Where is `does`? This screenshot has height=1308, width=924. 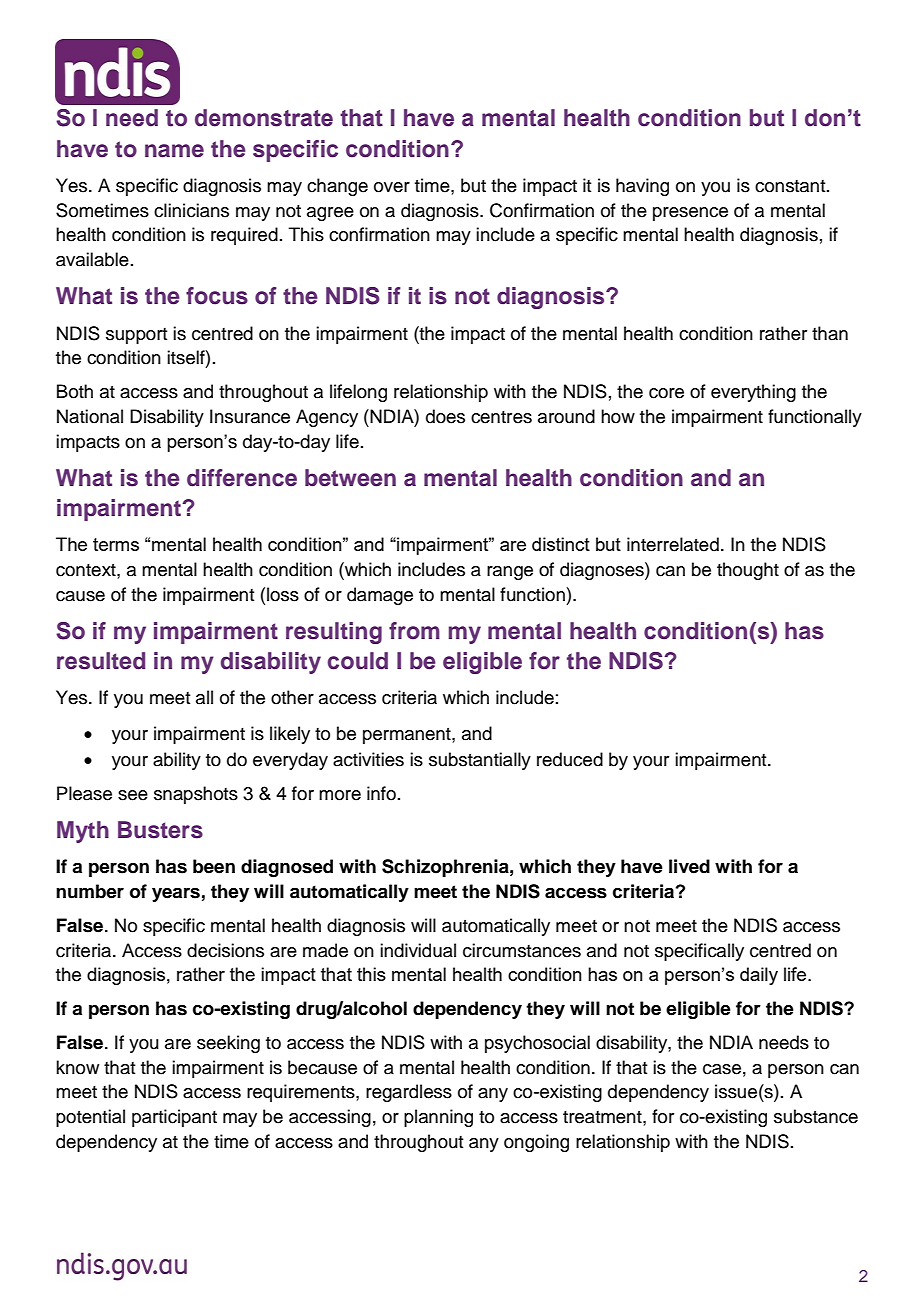 does is located at coordinates (445, 416).
